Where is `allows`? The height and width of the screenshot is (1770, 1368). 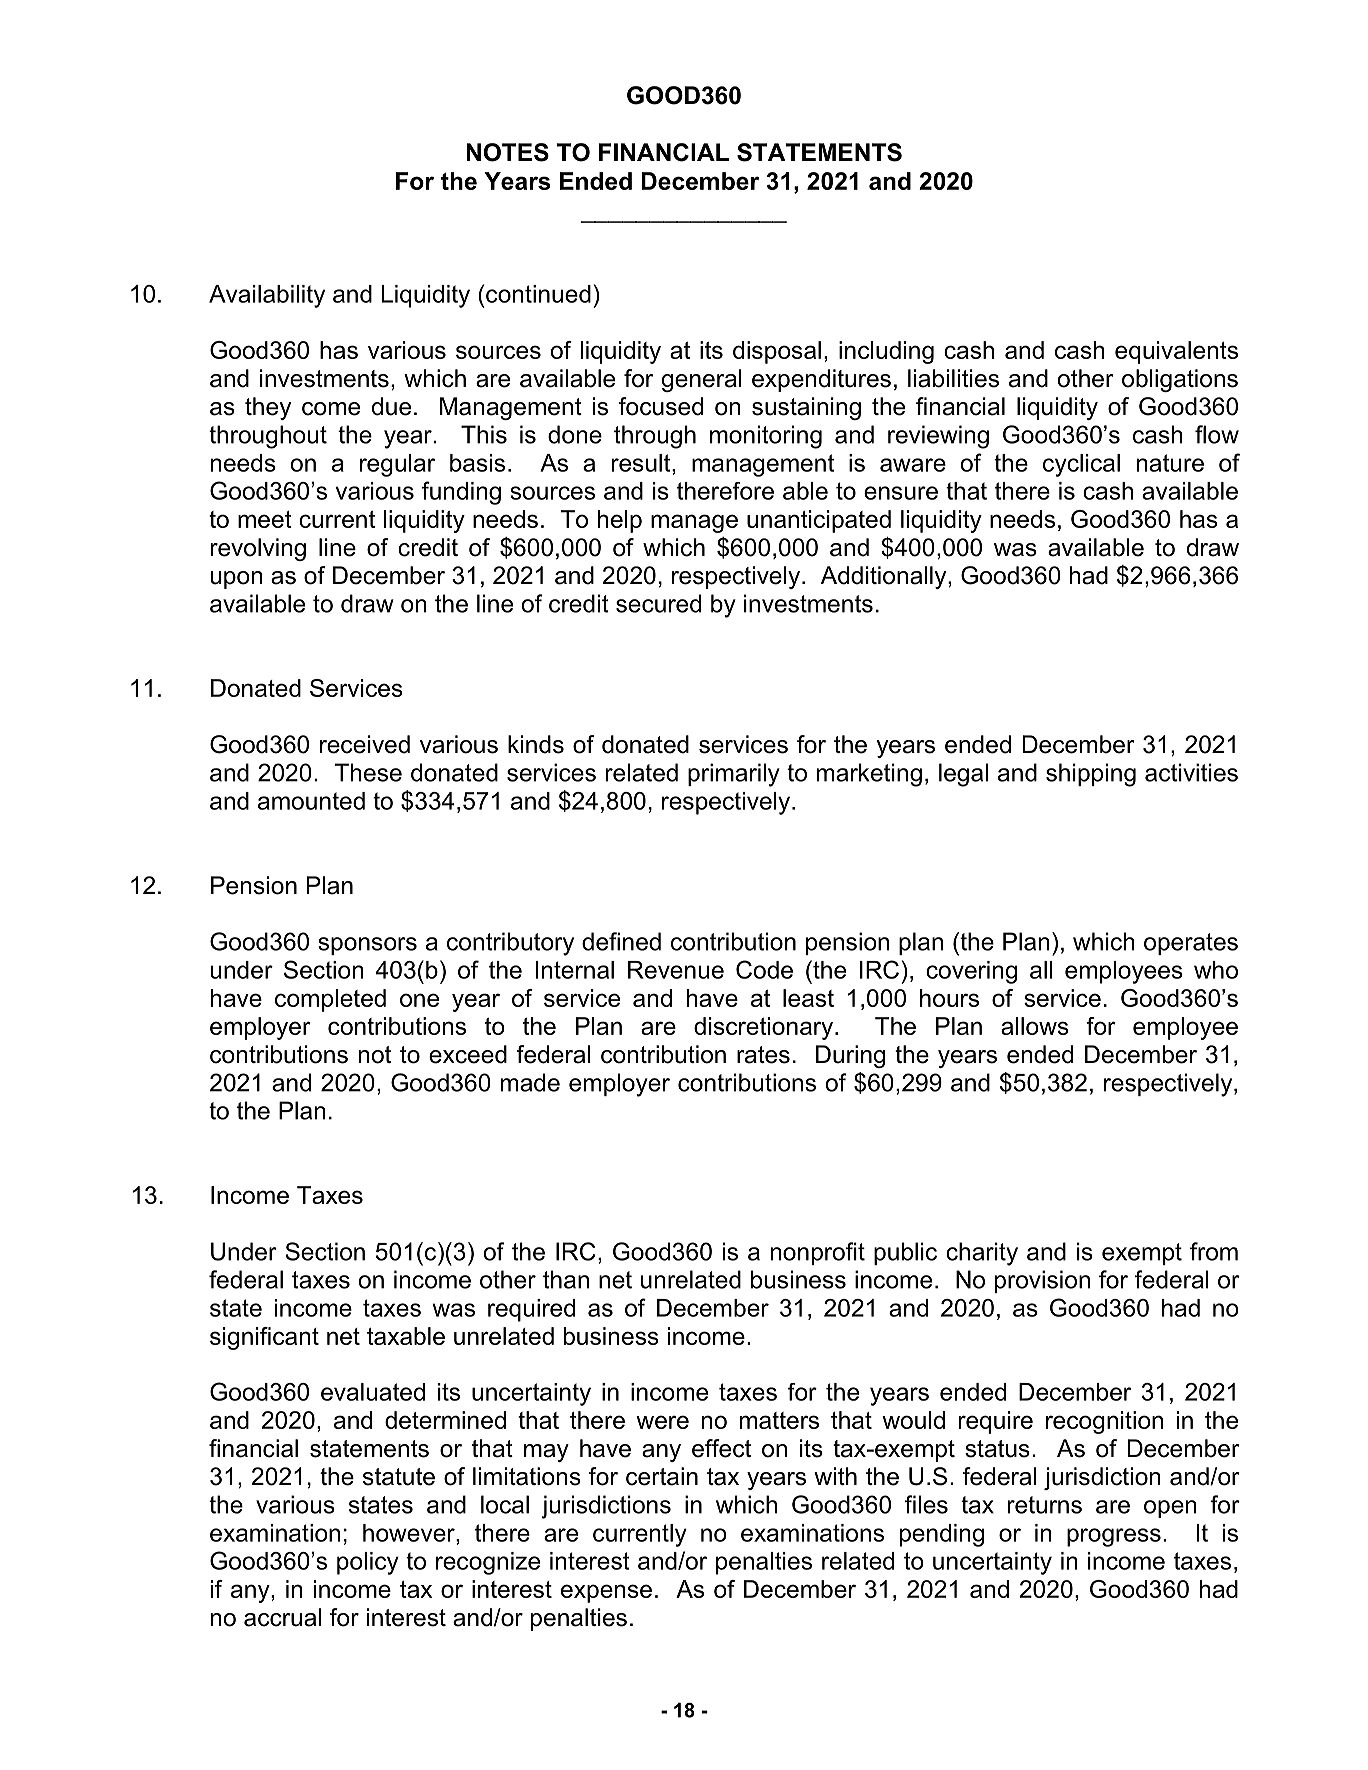 allows is located at coordinates (1035, 1026).
